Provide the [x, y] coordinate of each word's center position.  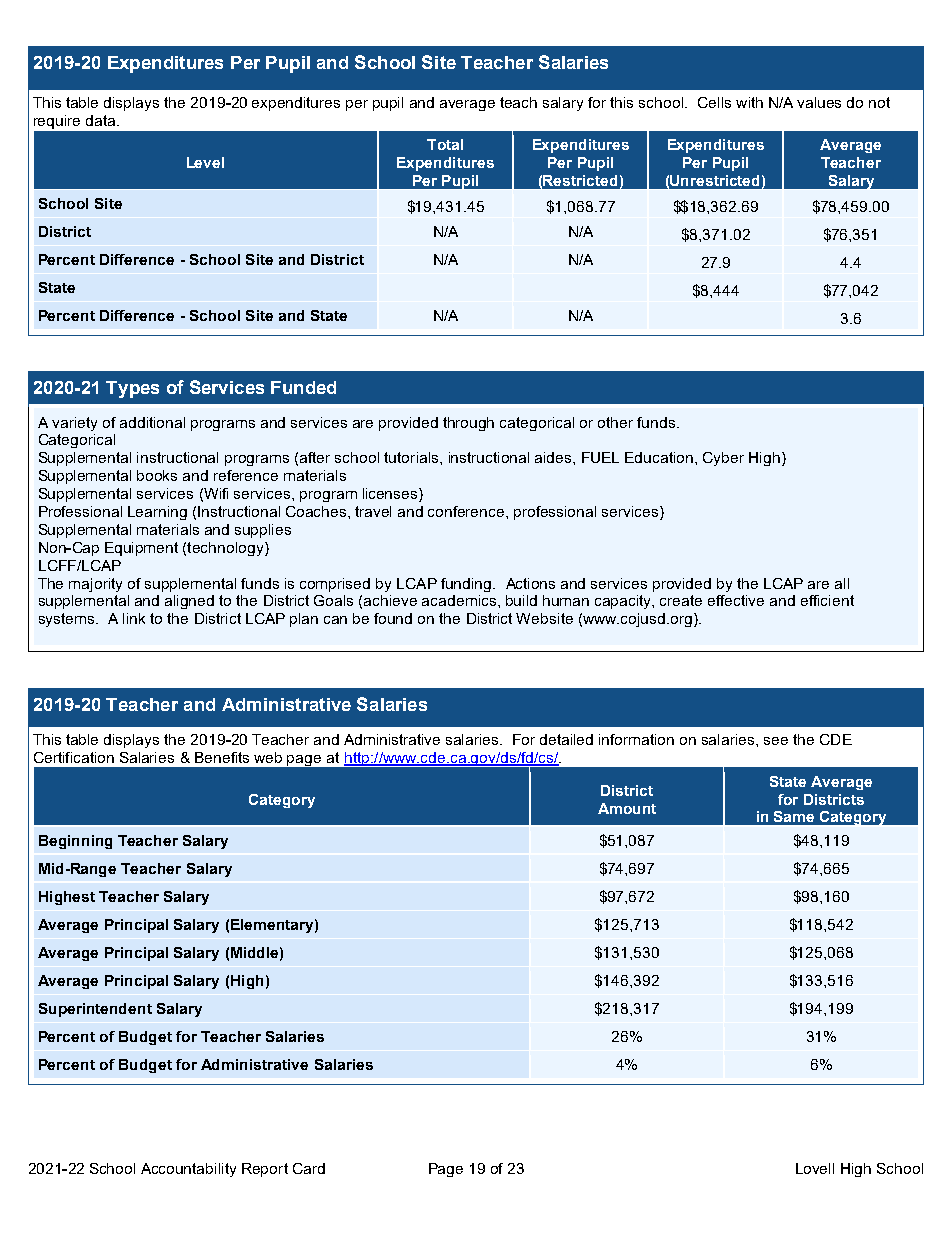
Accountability [188, 1170]
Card [309, 1168]
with [749, 102]
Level [205, 162]
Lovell [815, 1168]
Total [445, 144]
